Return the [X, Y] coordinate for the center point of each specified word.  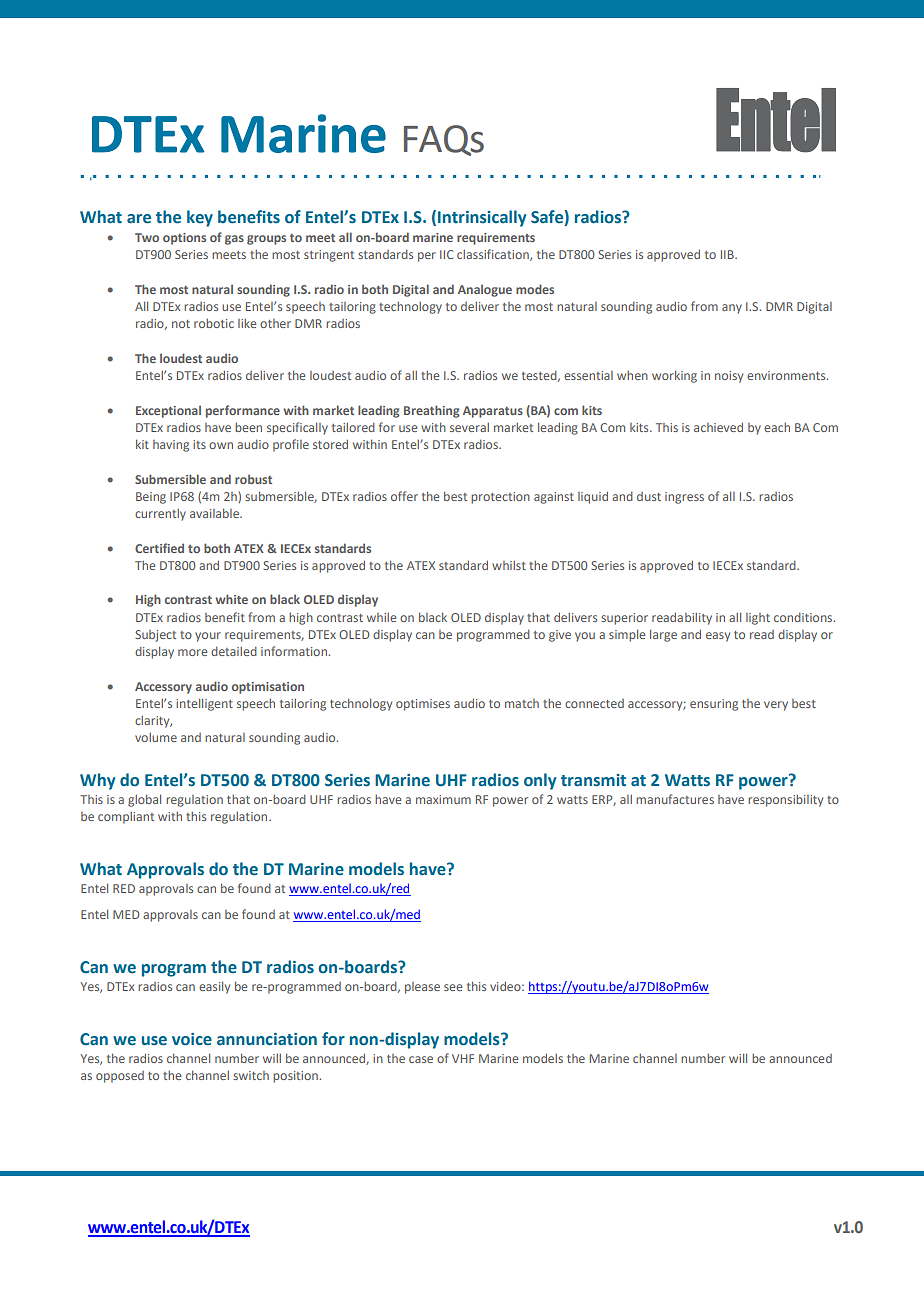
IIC [447, 254]
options [184, 239]
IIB [728, 254]
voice [192, 1039]
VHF [463, 1058]
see [453, 987]
